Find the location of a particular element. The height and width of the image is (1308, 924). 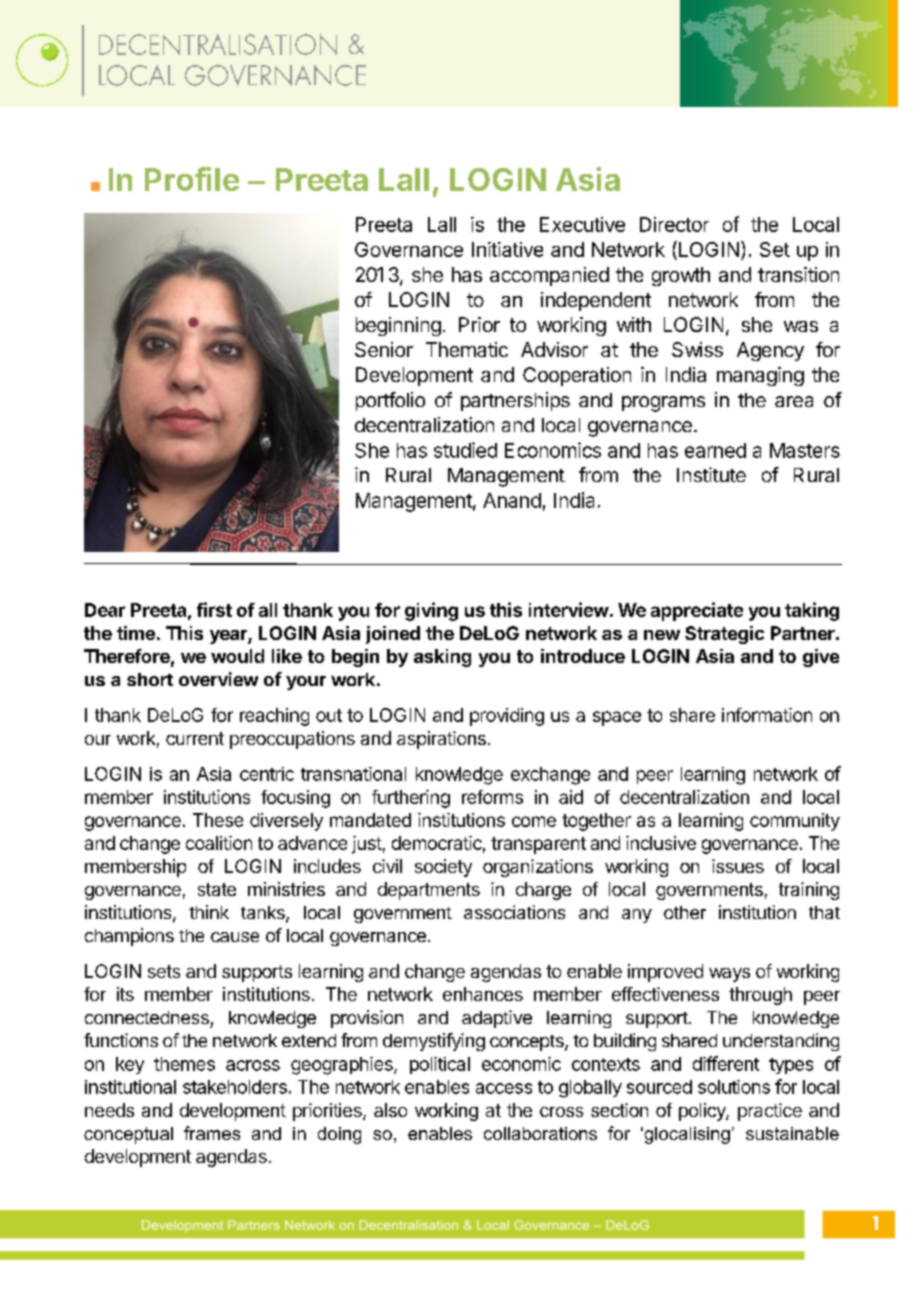

appreciate is located at coordinates (697, 611).
